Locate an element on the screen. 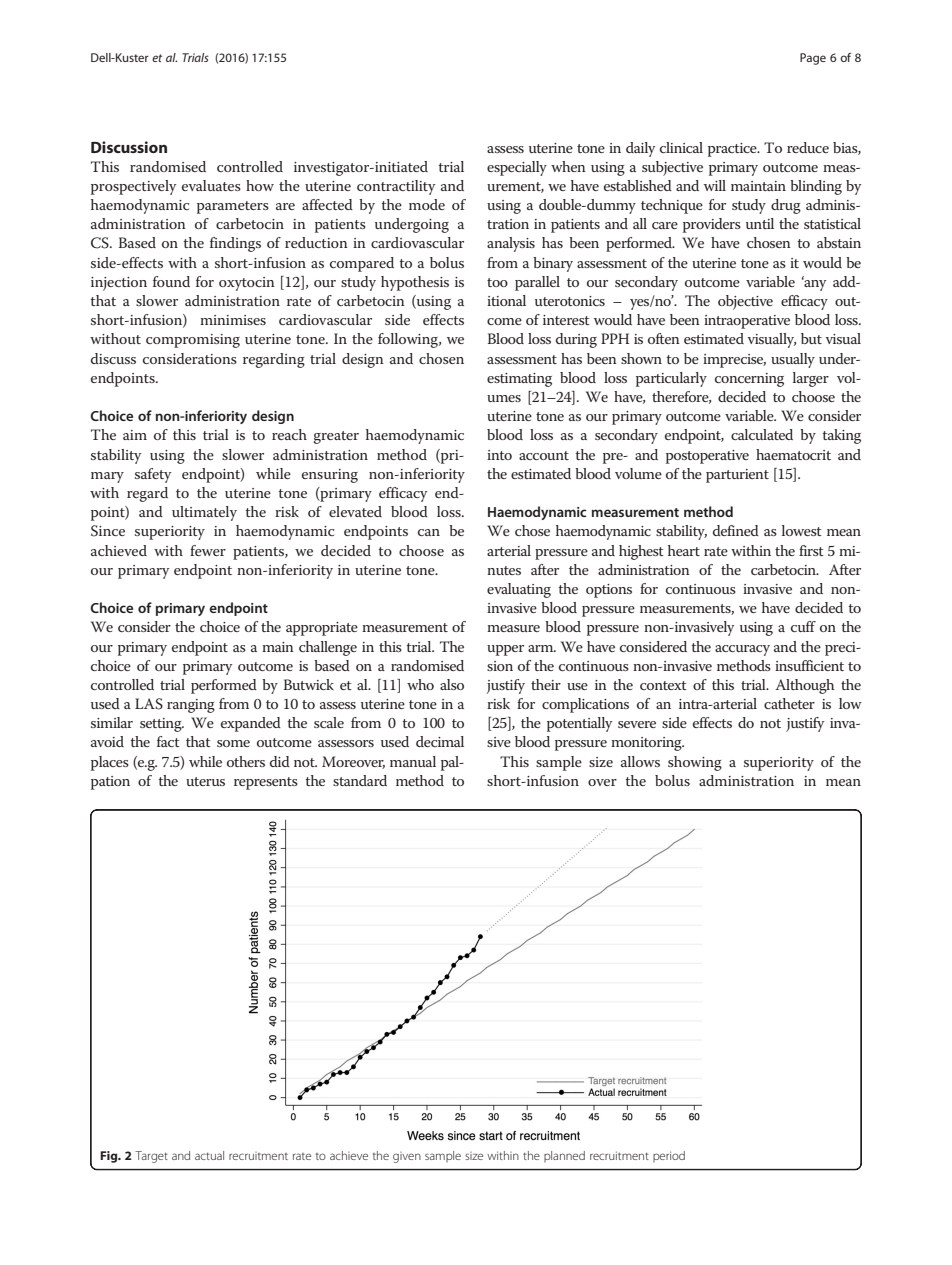 This screenshot has width=952, height=1265. actual is located at coordinates (209, 1155).
